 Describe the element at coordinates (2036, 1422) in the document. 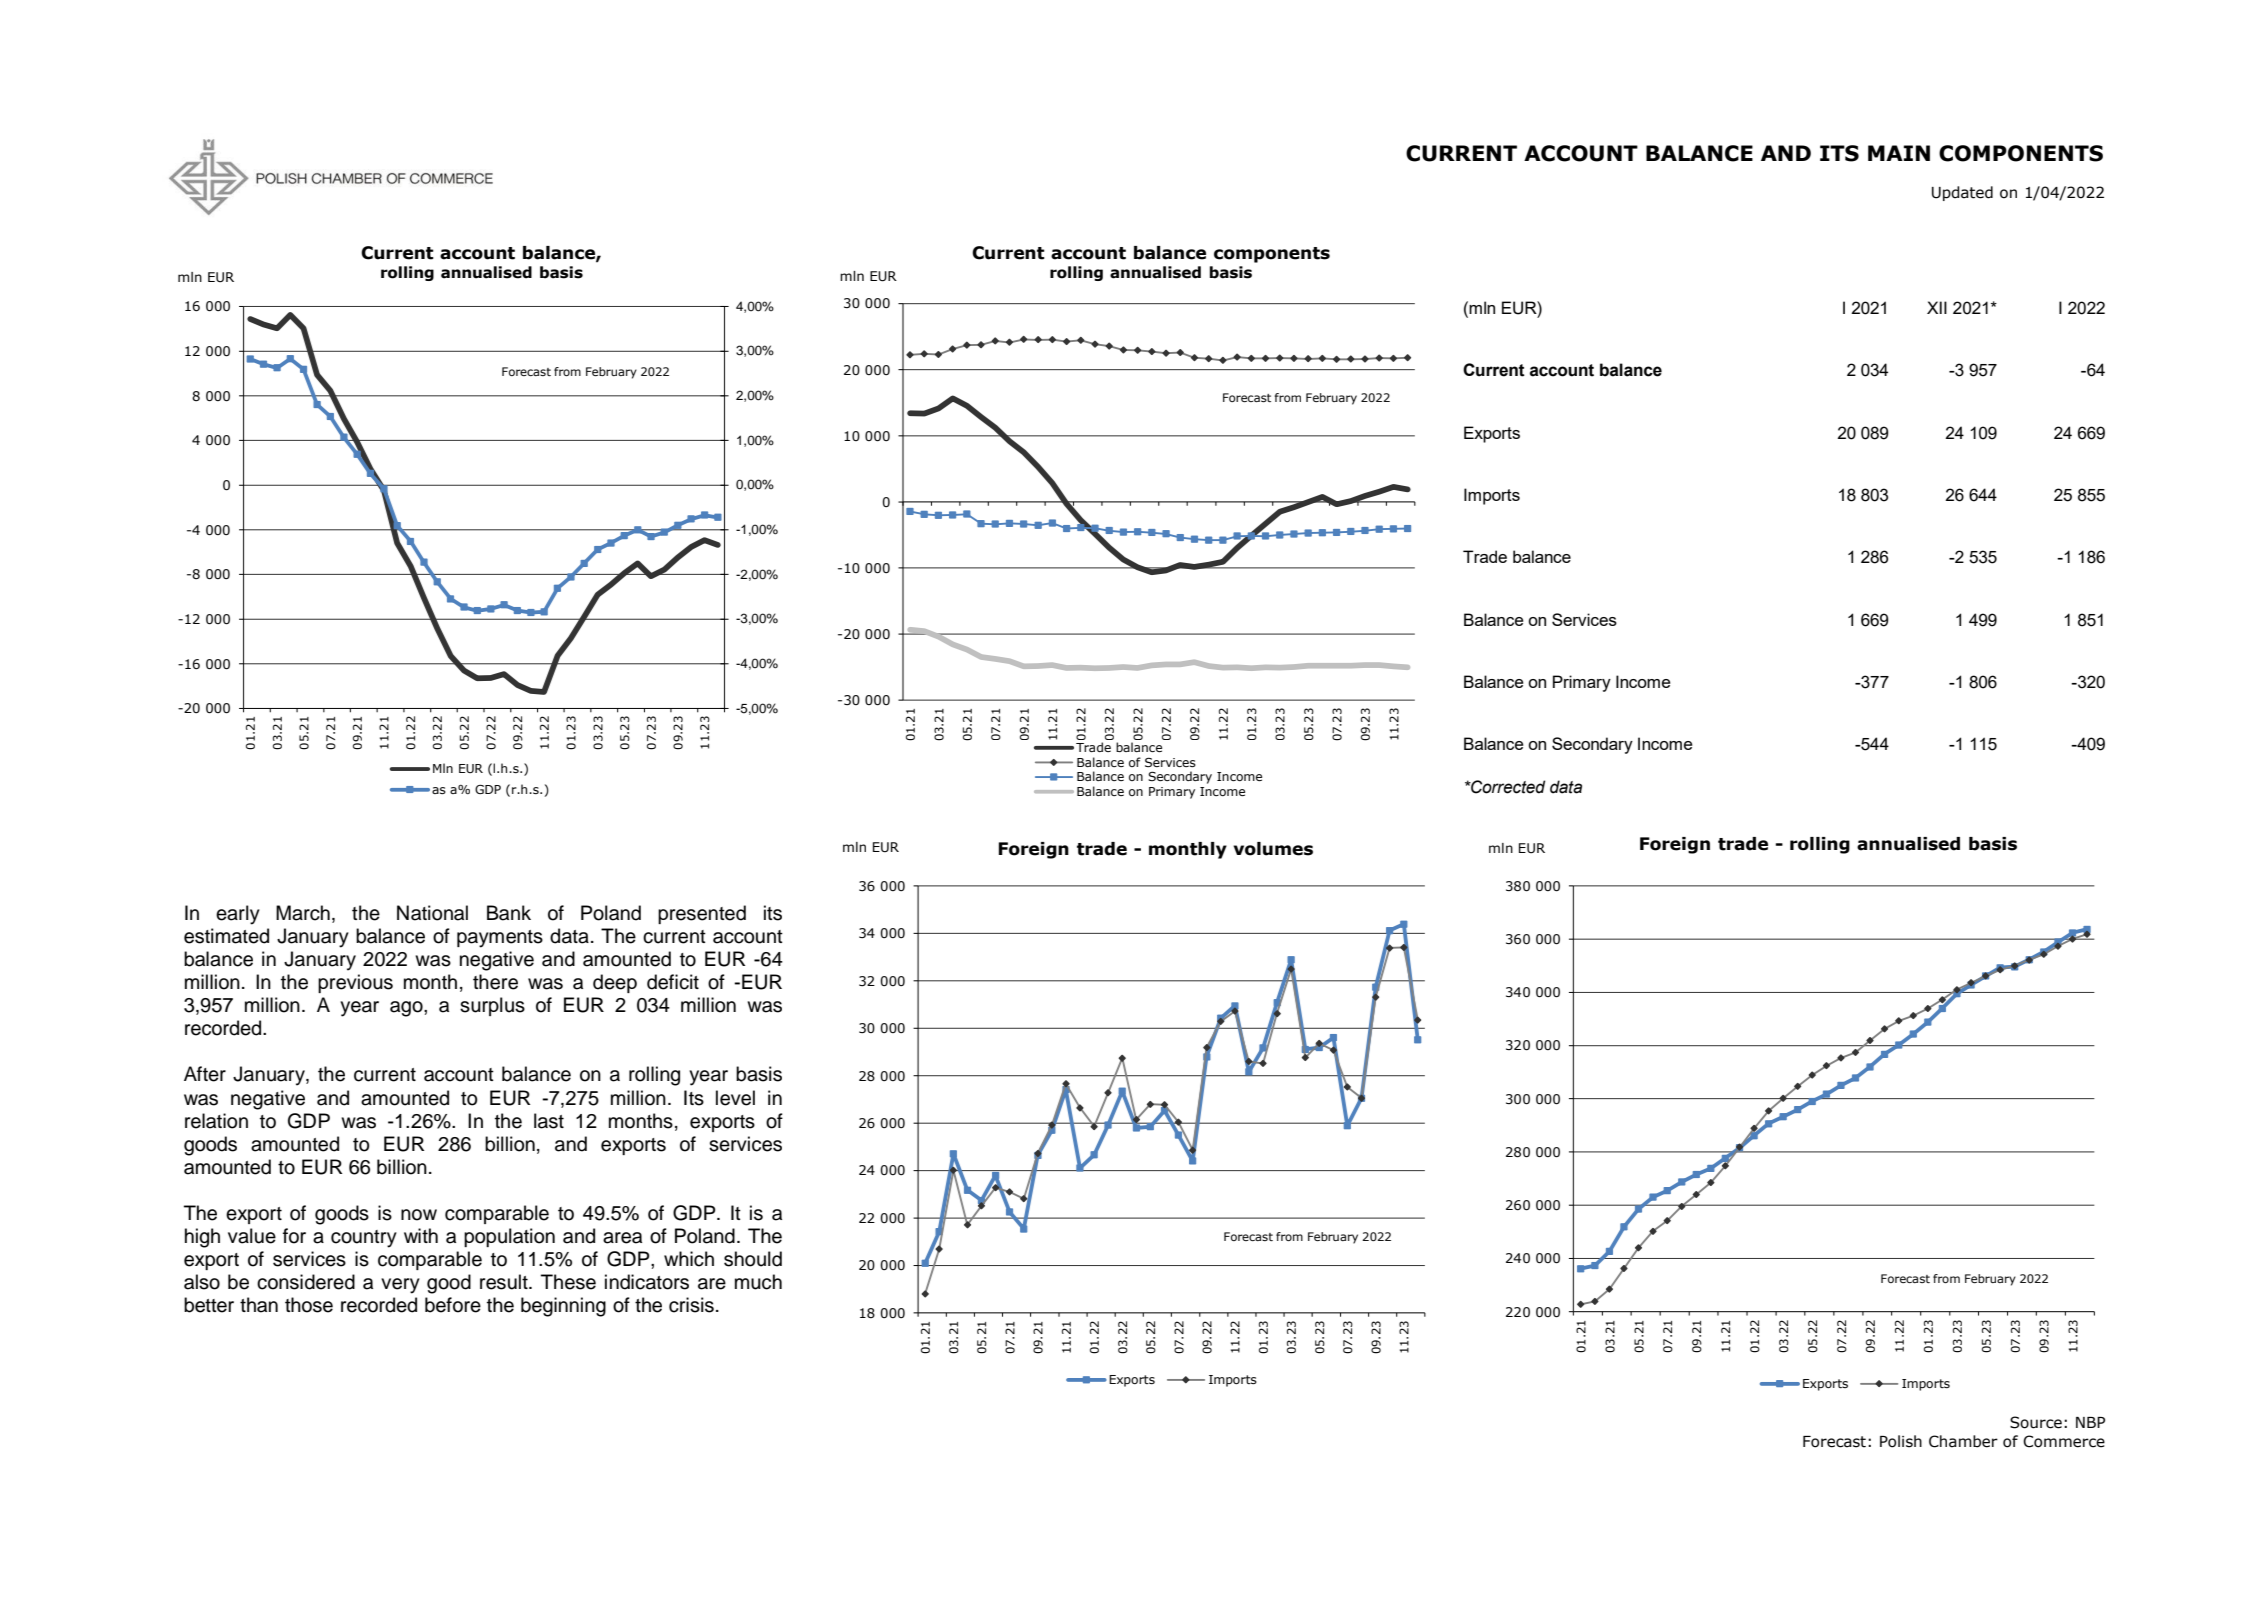

I see `Source` at that location.
